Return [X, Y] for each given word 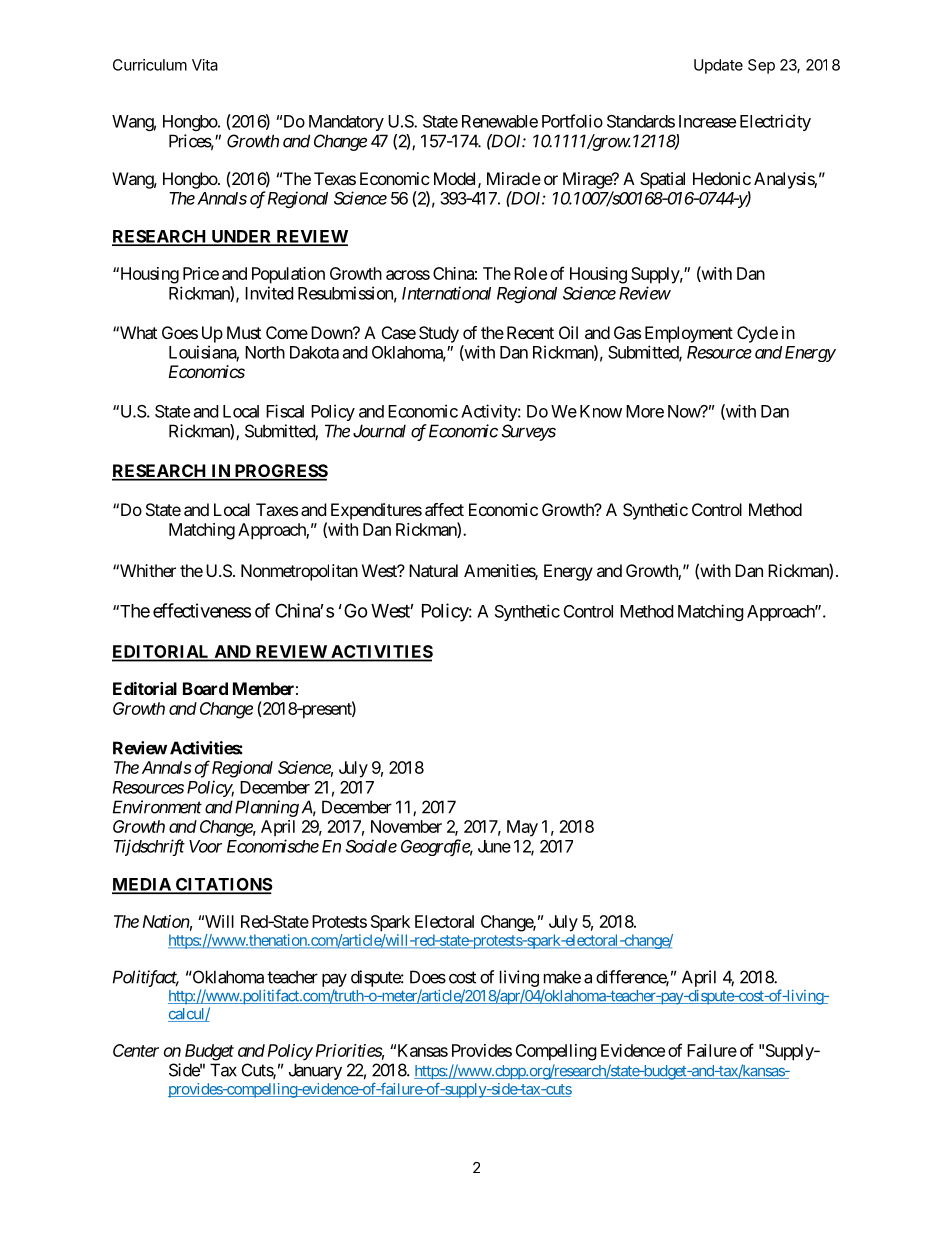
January [315, 1071]
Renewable [500, 121]
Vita [205, 65]
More [645, 411]
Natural [433, 570]
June [494, 846]
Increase [707, 121]
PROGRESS [280, 472]
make [562, 977]
